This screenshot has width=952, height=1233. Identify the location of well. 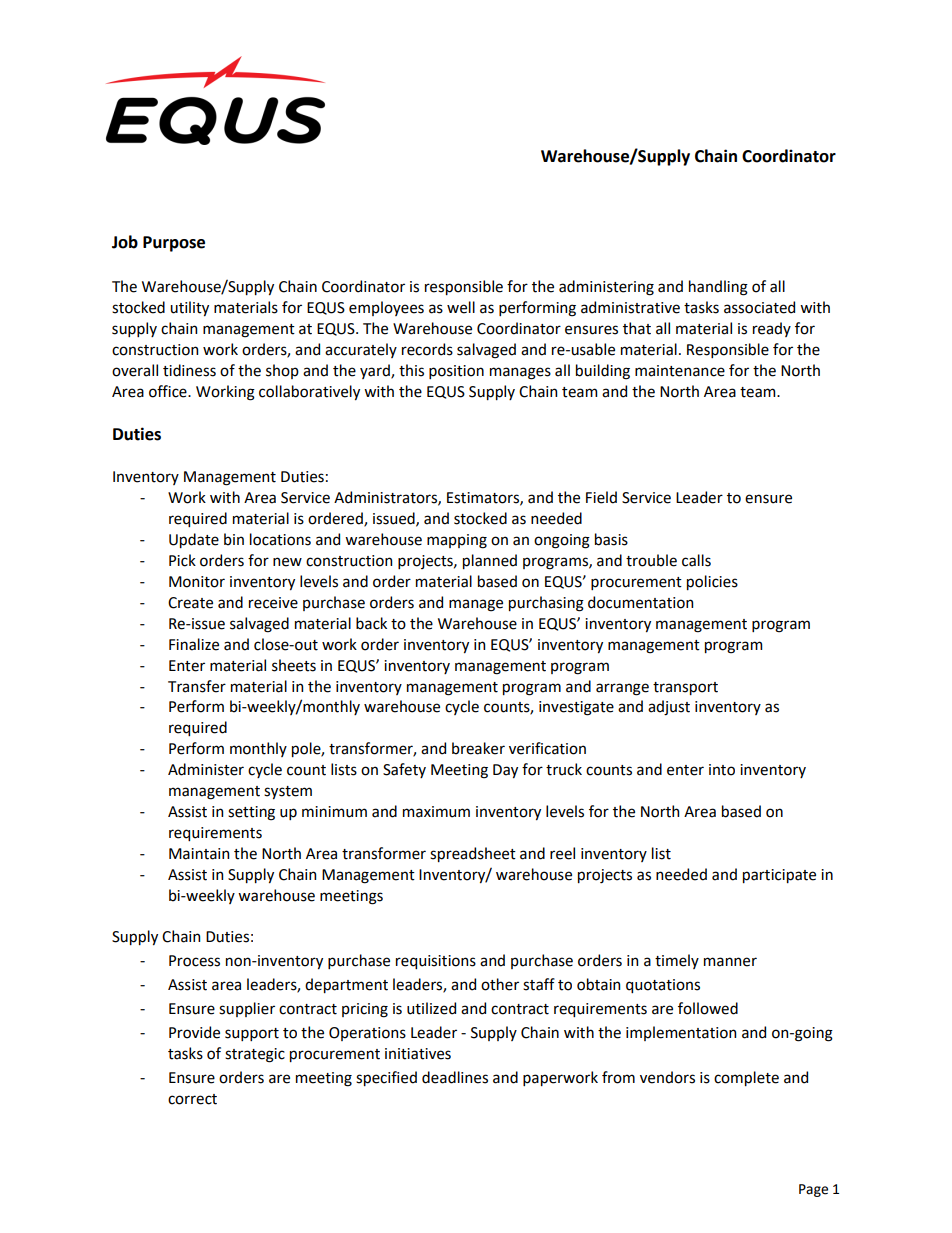
(461, 307).
